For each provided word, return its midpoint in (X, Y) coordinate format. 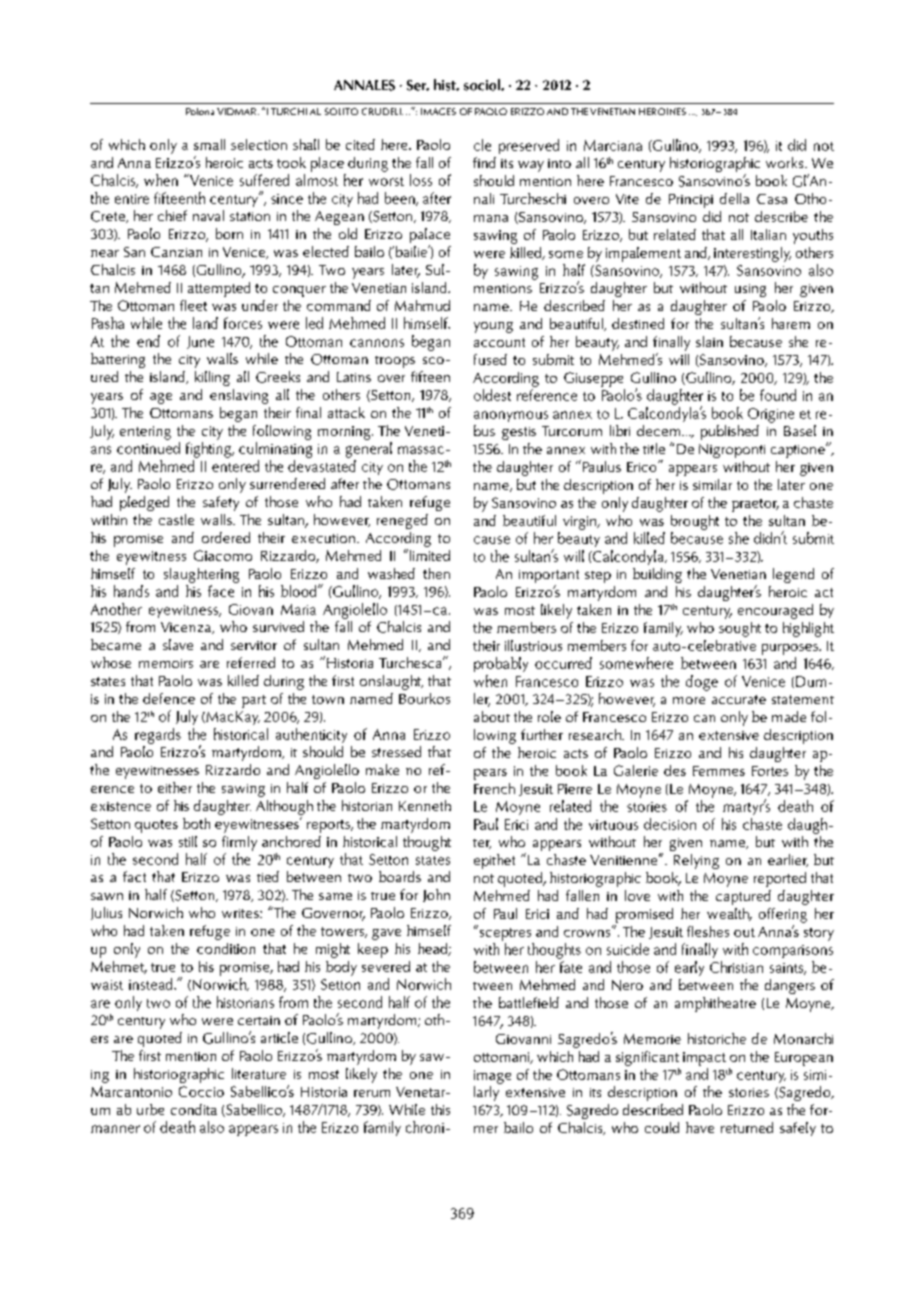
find (484, 162)
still (188, 841)
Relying (696, 861)
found (778, 395)
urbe (150, 1109)
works (786, 162)
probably (501, 664)
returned (747, 1127)
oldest (492, 395)
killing (212, 378)
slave (178, 644)
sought (740, 629)
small (209, 144)
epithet (494, 861)
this (440, 1109)
